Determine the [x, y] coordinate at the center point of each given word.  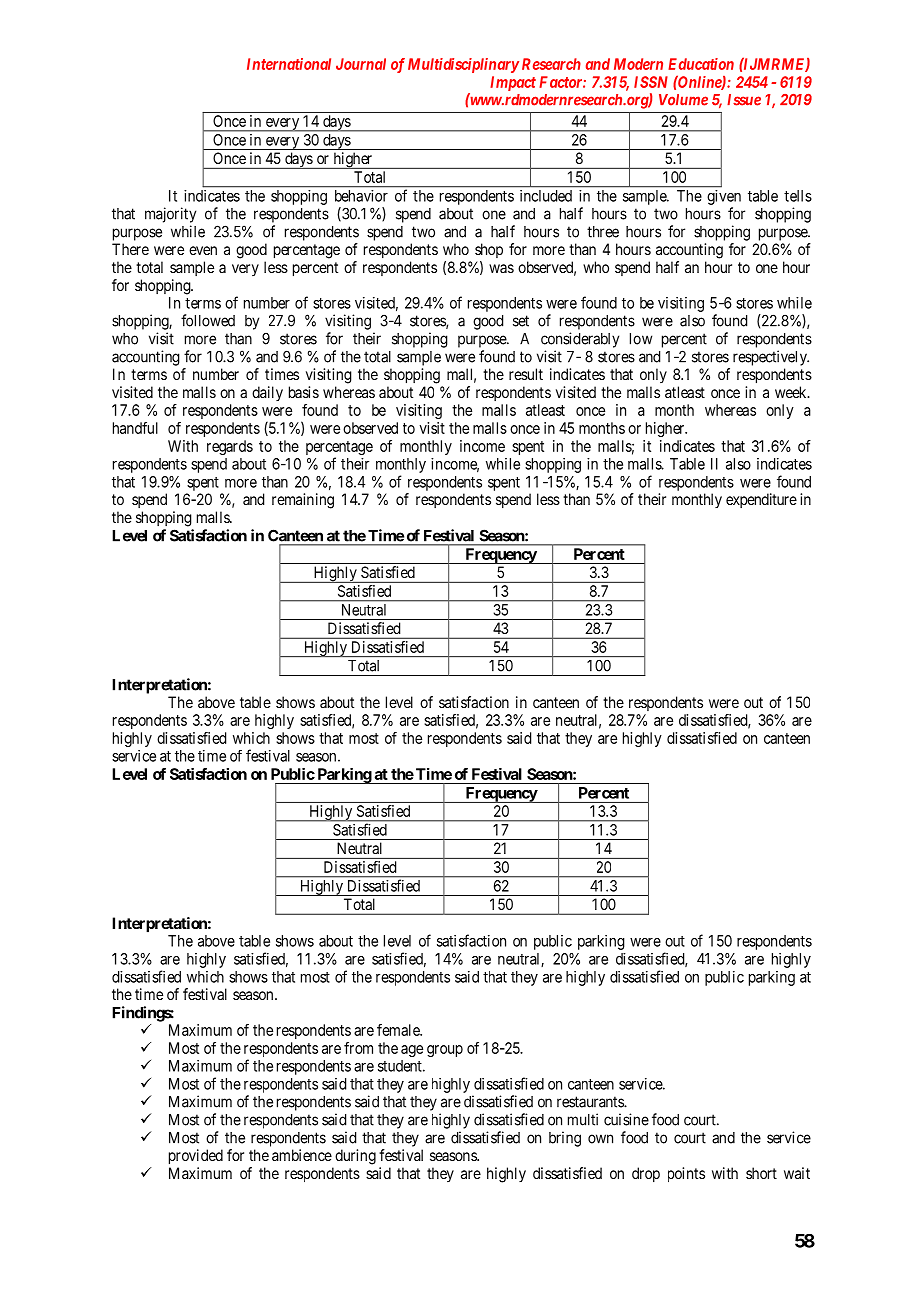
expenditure [761, 500]
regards [230, 447]
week [792, 392]
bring [565, 1139]
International [289, 64]
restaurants [591, 1102]
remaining [303, 501]
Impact [513, 83]
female [399, 1030]
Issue [744, 100]
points [686, 1174]
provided [196, 1157]
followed [208, 320]
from [358, 1048]
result [526, 374]
